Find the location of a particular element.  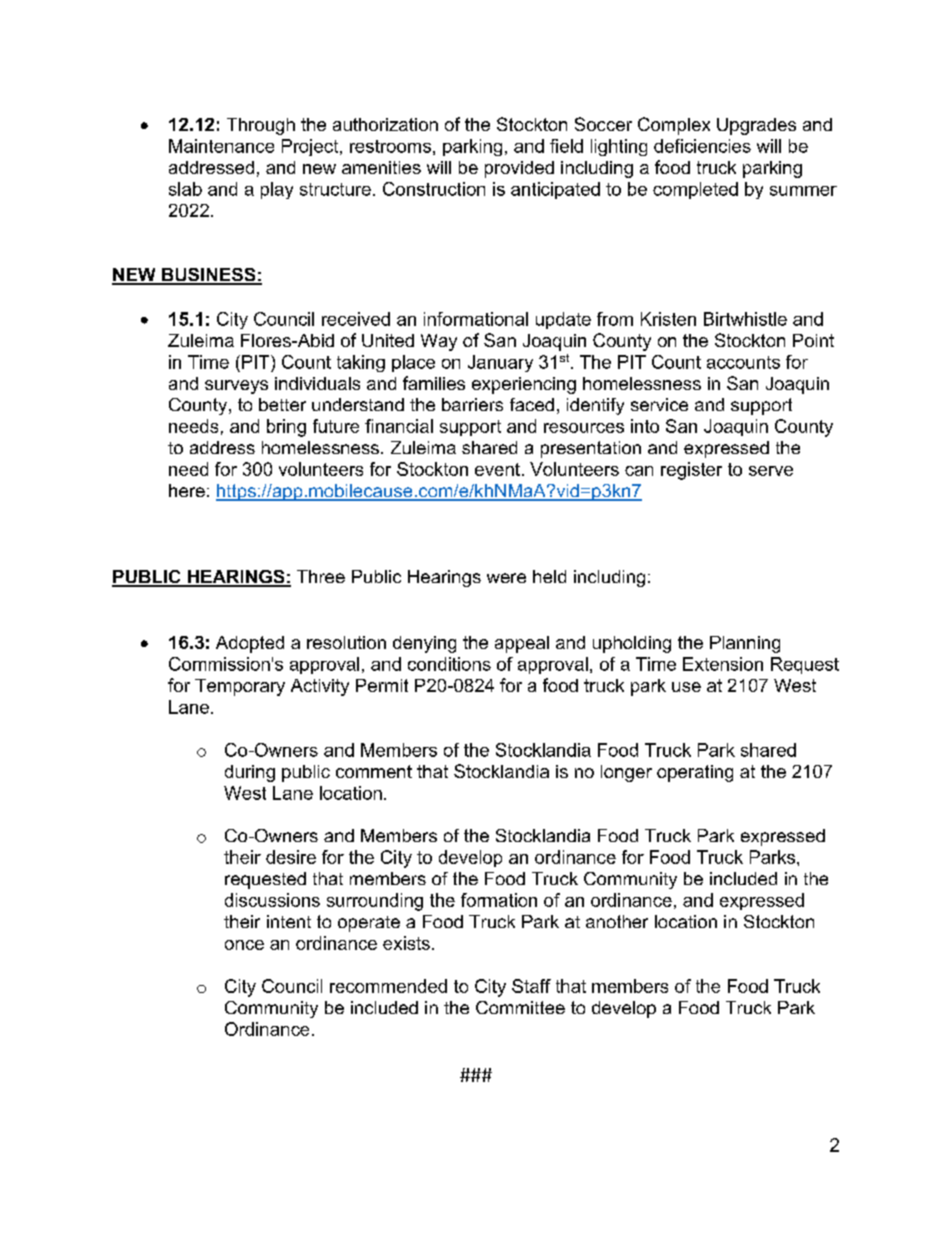

operating is located at coordinates (695, 773).
